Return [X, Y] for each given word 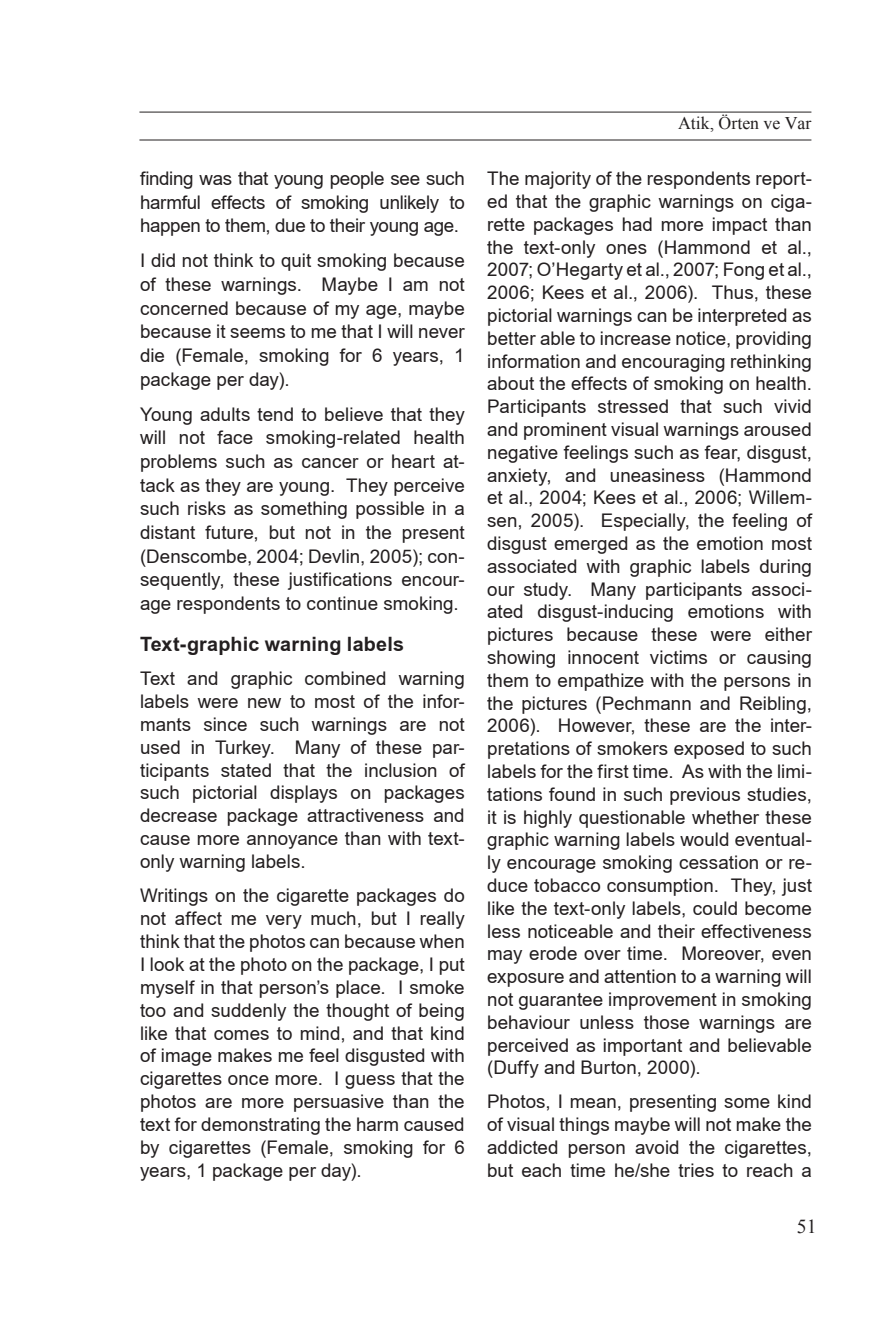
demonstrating [260, 1126]
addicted [522, 1147]
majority [558, 180]
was [215, 180]
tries [696, 1170]
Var [798, 123]
